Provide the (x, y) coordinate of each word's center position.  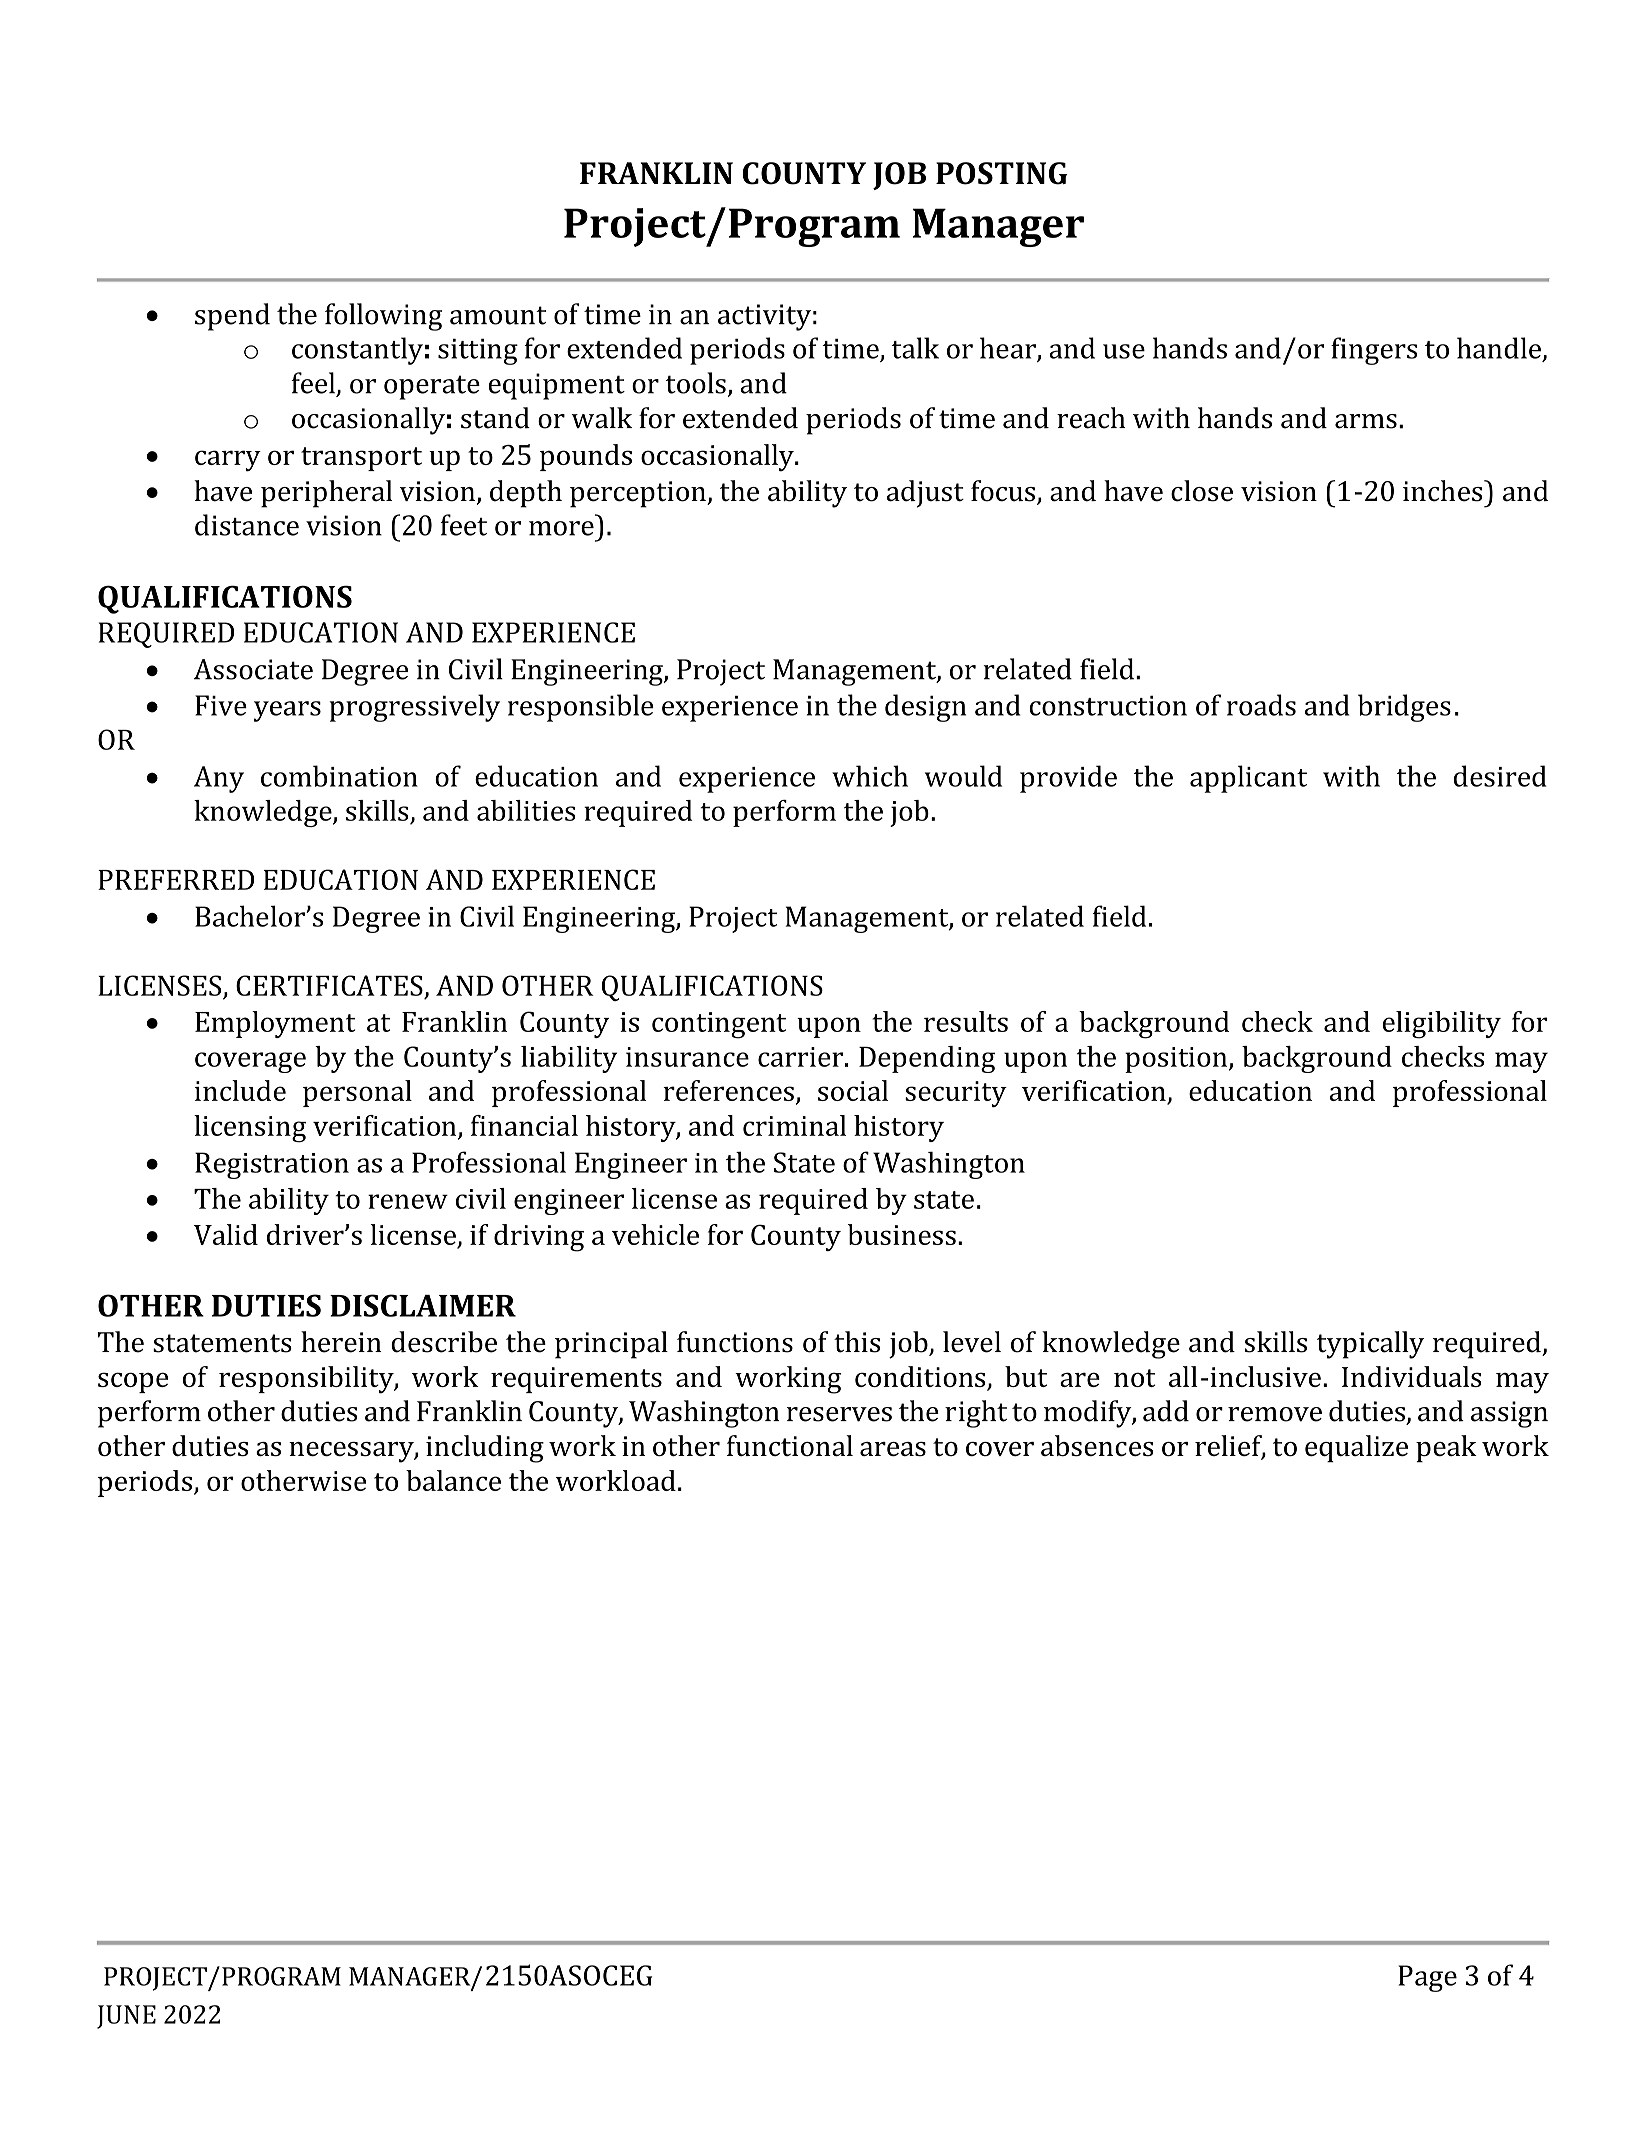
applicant (1248, 779)
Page (1427, 1978)
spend (232, 317)
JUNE (126, 2017)
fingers (1374, 351)
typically (1370, 1345)
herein (341, 1342)
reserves (839, 1414)
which (870, 776)
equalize (1356, 1449)
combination (339, 776)
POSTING (1002, 173)
